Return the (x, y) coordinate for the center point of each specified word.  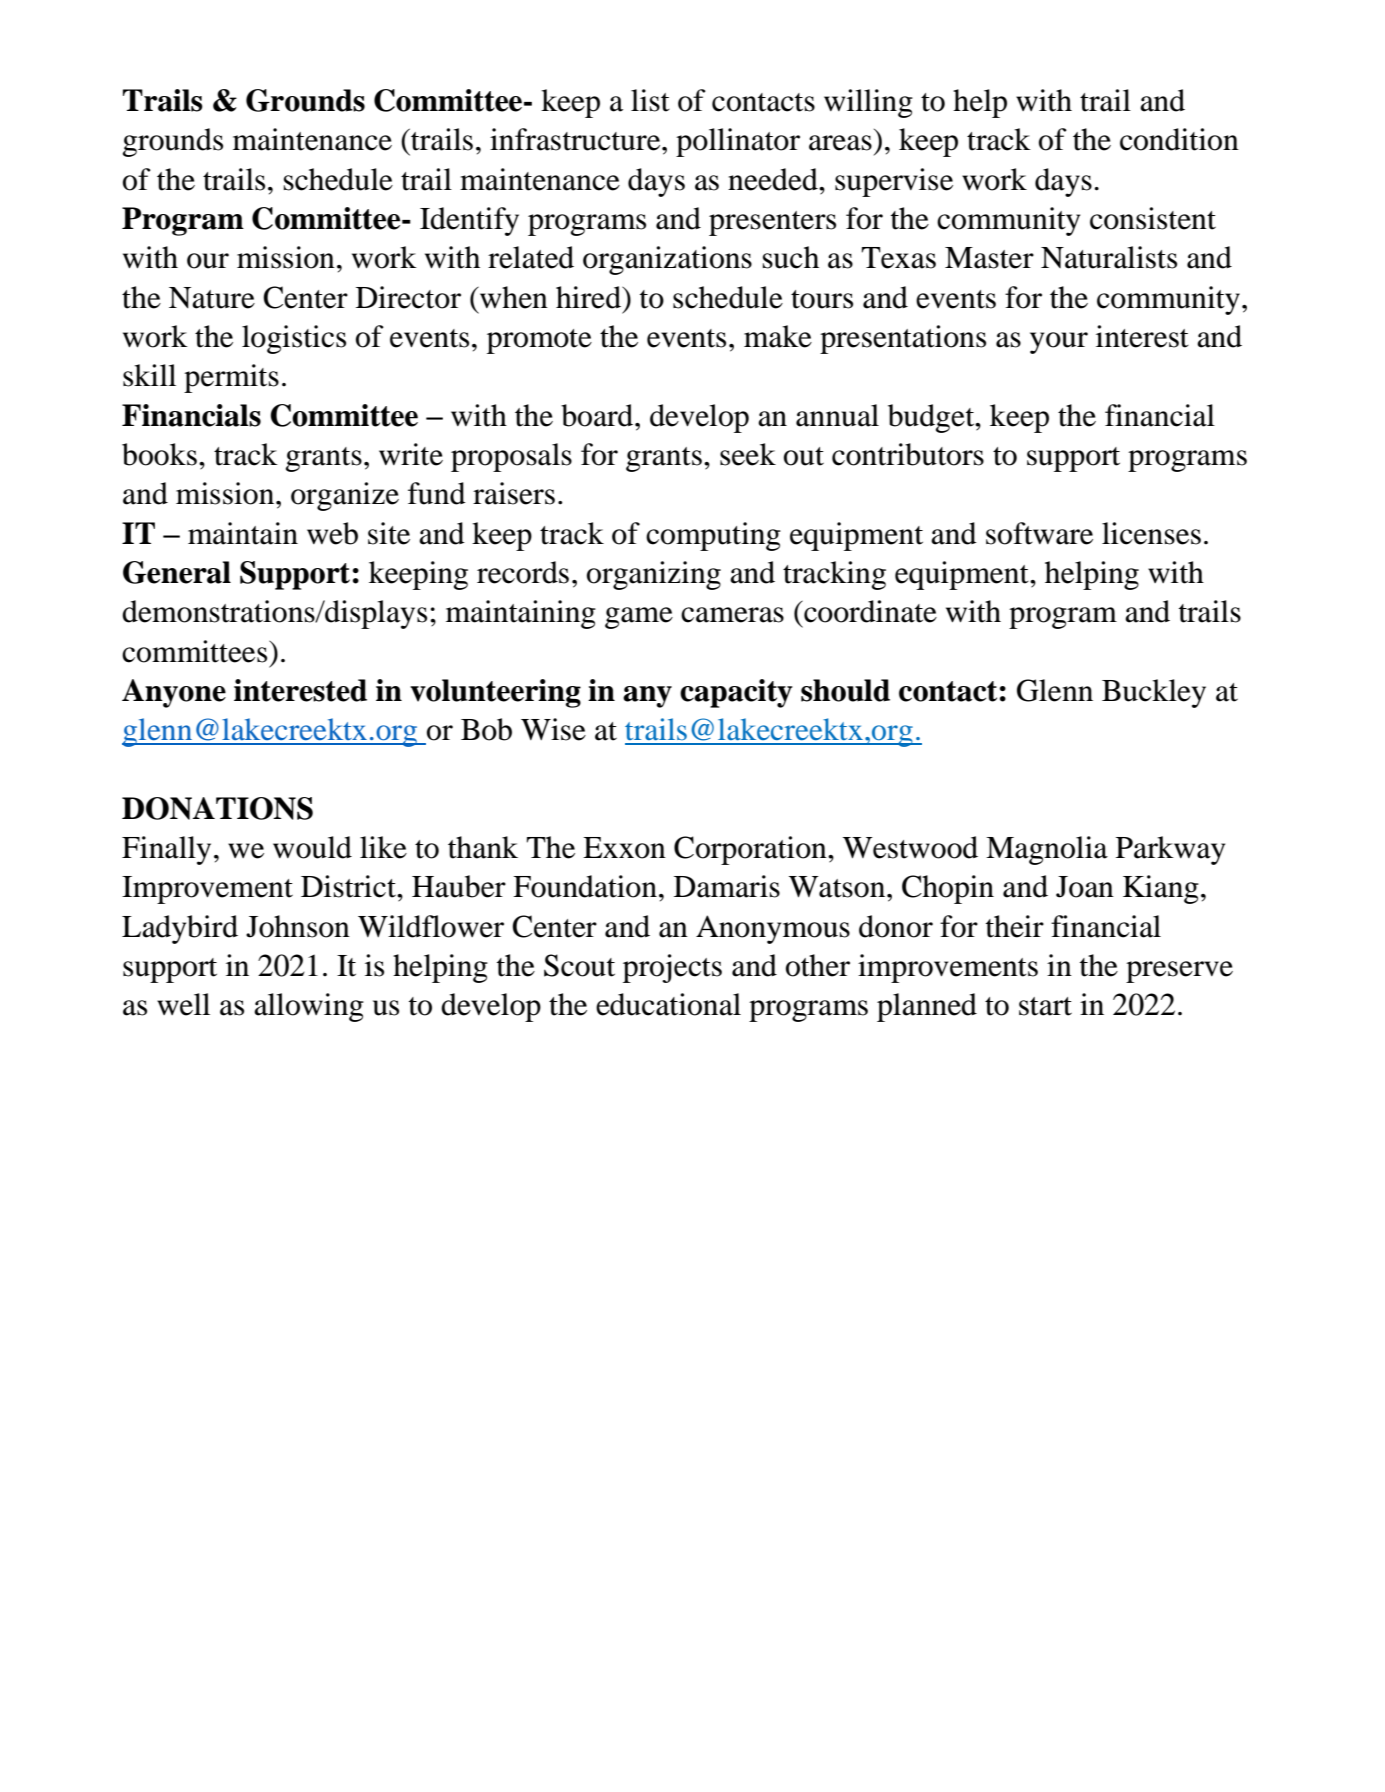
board (598, 415)
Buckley (1154, 693)
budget (932, 418)
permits (231, 378)
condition (1179, 139)
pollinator (738, 142)
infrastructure (576, 139)
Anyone (174, 693)
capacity (736, 693)
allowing (309, 1007)
